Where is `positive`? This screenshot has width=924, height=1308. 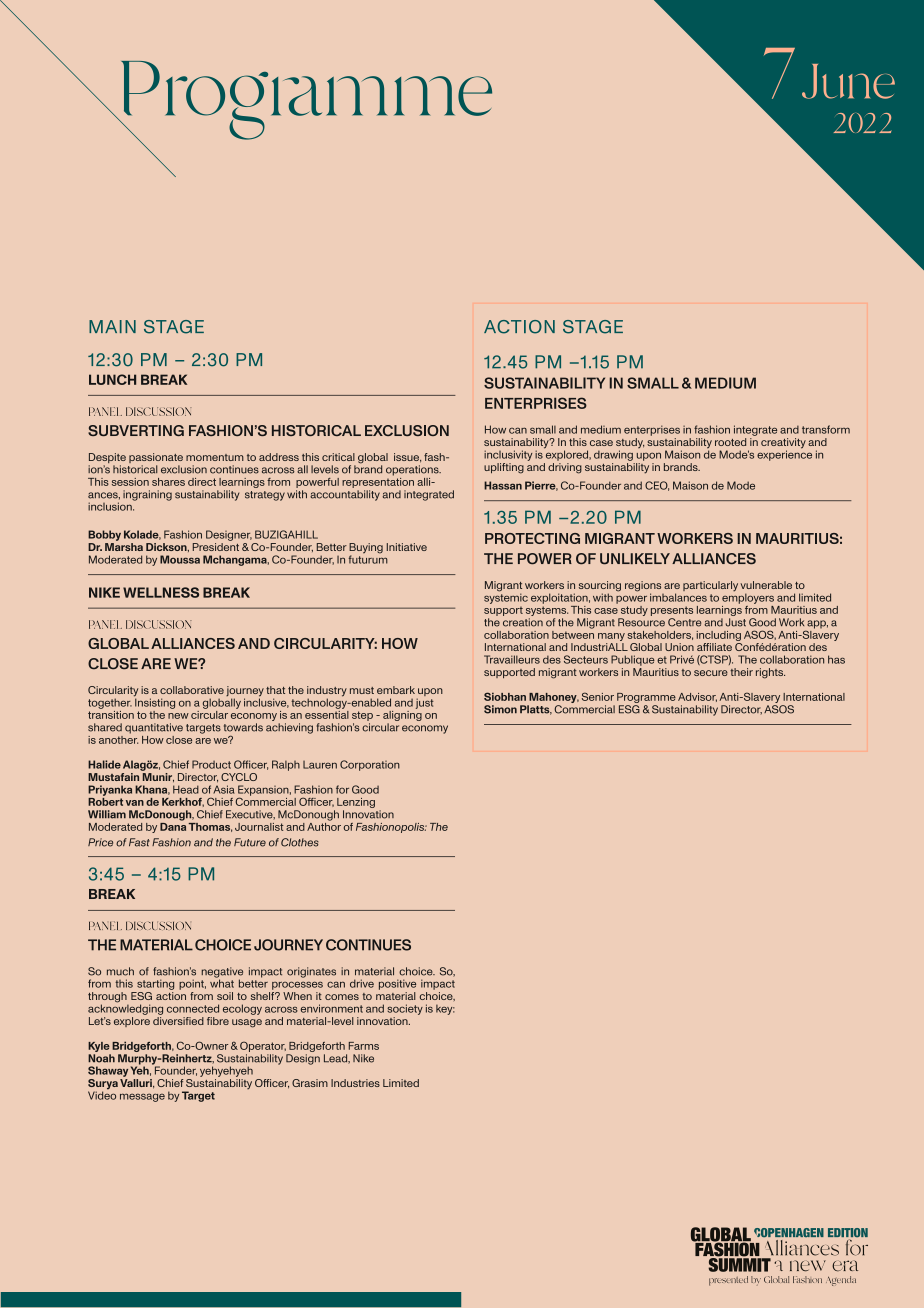 positive is located at coordinates (397, 984).
